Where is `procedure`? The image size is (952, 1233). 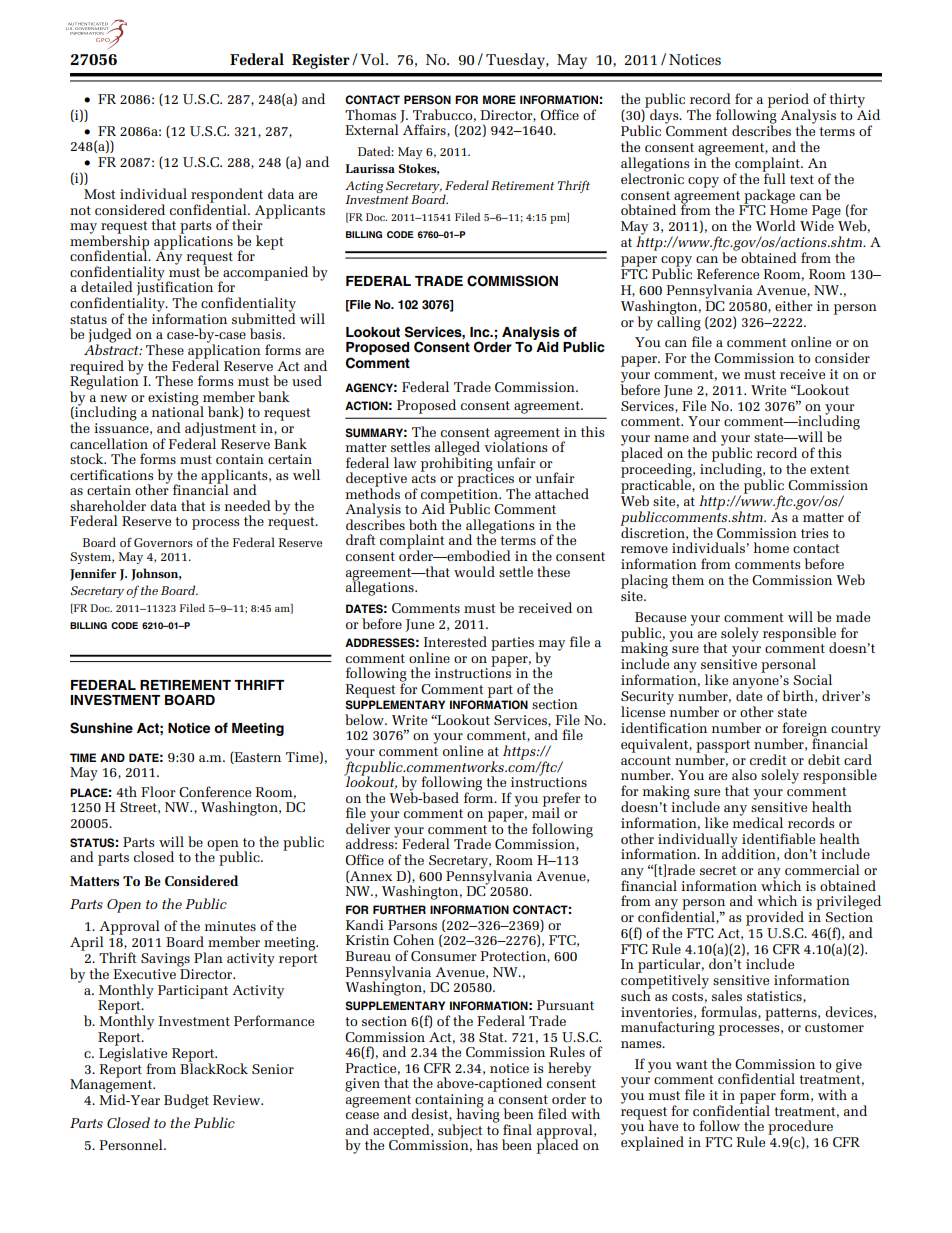 procedure is located at coordinates (800, 1128).
